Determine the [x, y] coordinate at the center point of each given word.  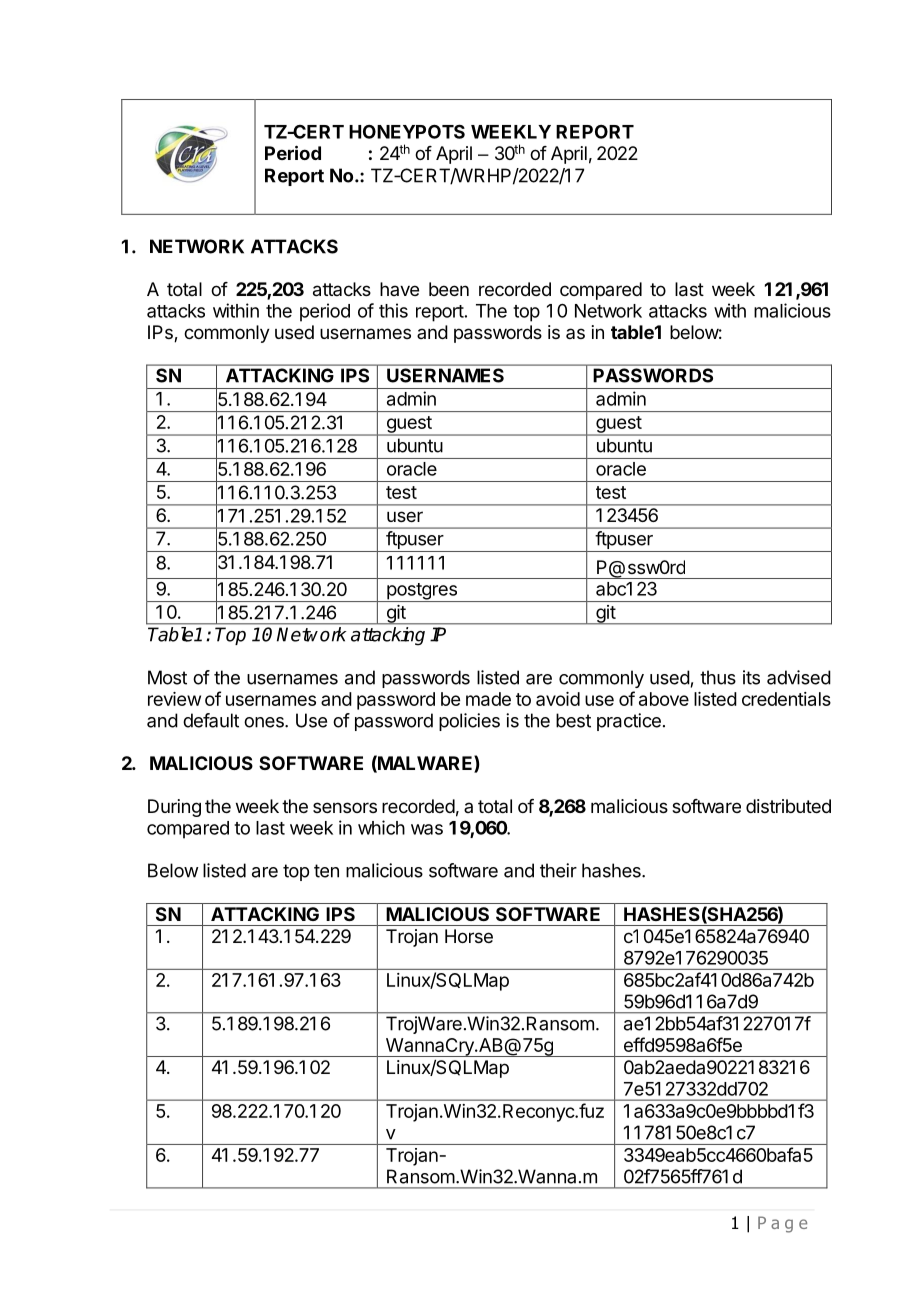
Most [167, 677]
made [488, 699]
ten [326, 871]
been [449, 289]
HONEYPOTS [407, 131]
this [393, 310]
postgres [422, 592]
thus [718, 677]
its [751, 677]
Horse [469, 936]
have [399, 289]
